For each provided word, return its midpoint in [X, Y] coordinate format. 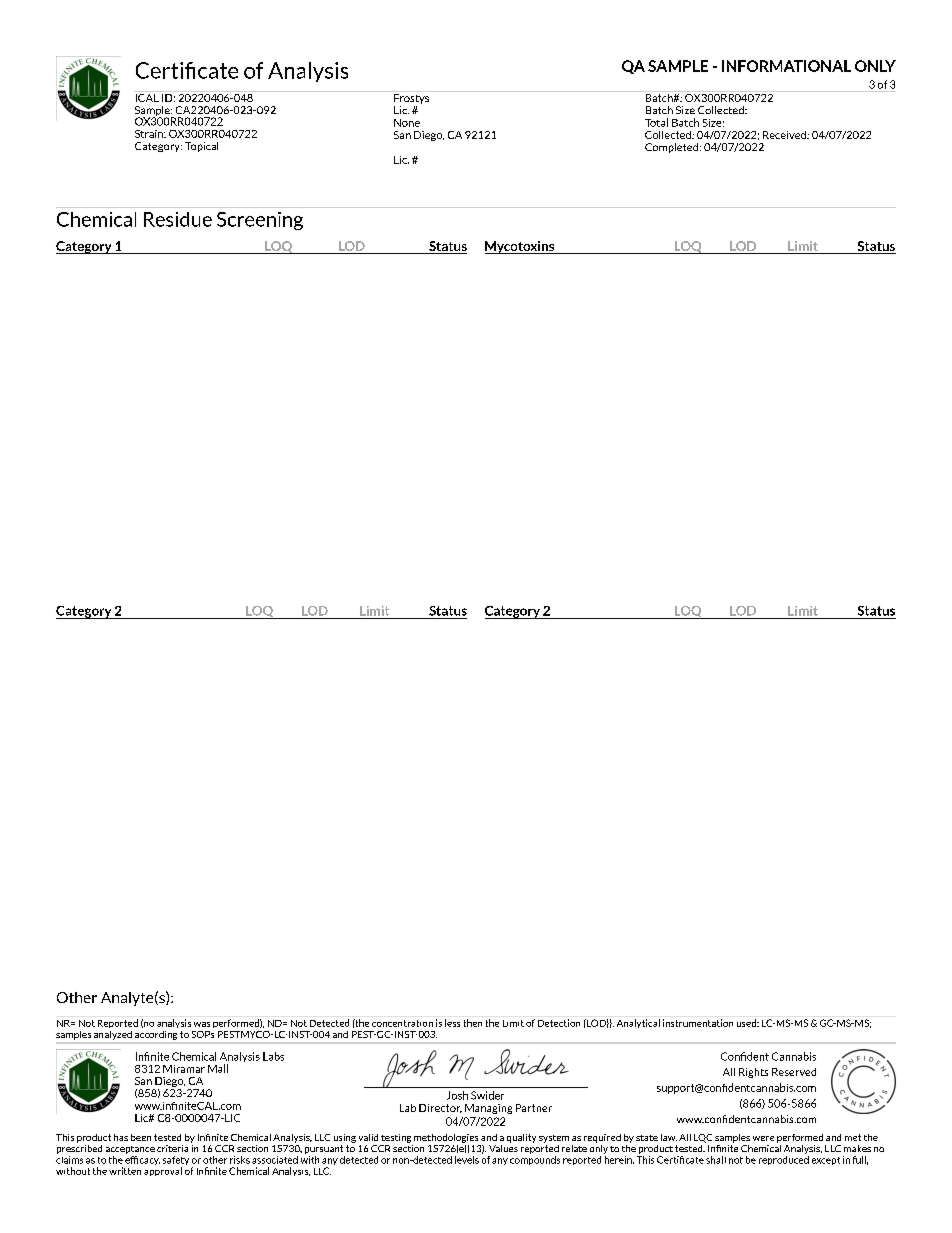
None [407, 123]
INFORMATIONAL [786, 66]
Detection [559, 1023]
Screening [260, 221]
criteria [172, 1148]
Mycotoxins [521, 247]
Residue [178, 219]
